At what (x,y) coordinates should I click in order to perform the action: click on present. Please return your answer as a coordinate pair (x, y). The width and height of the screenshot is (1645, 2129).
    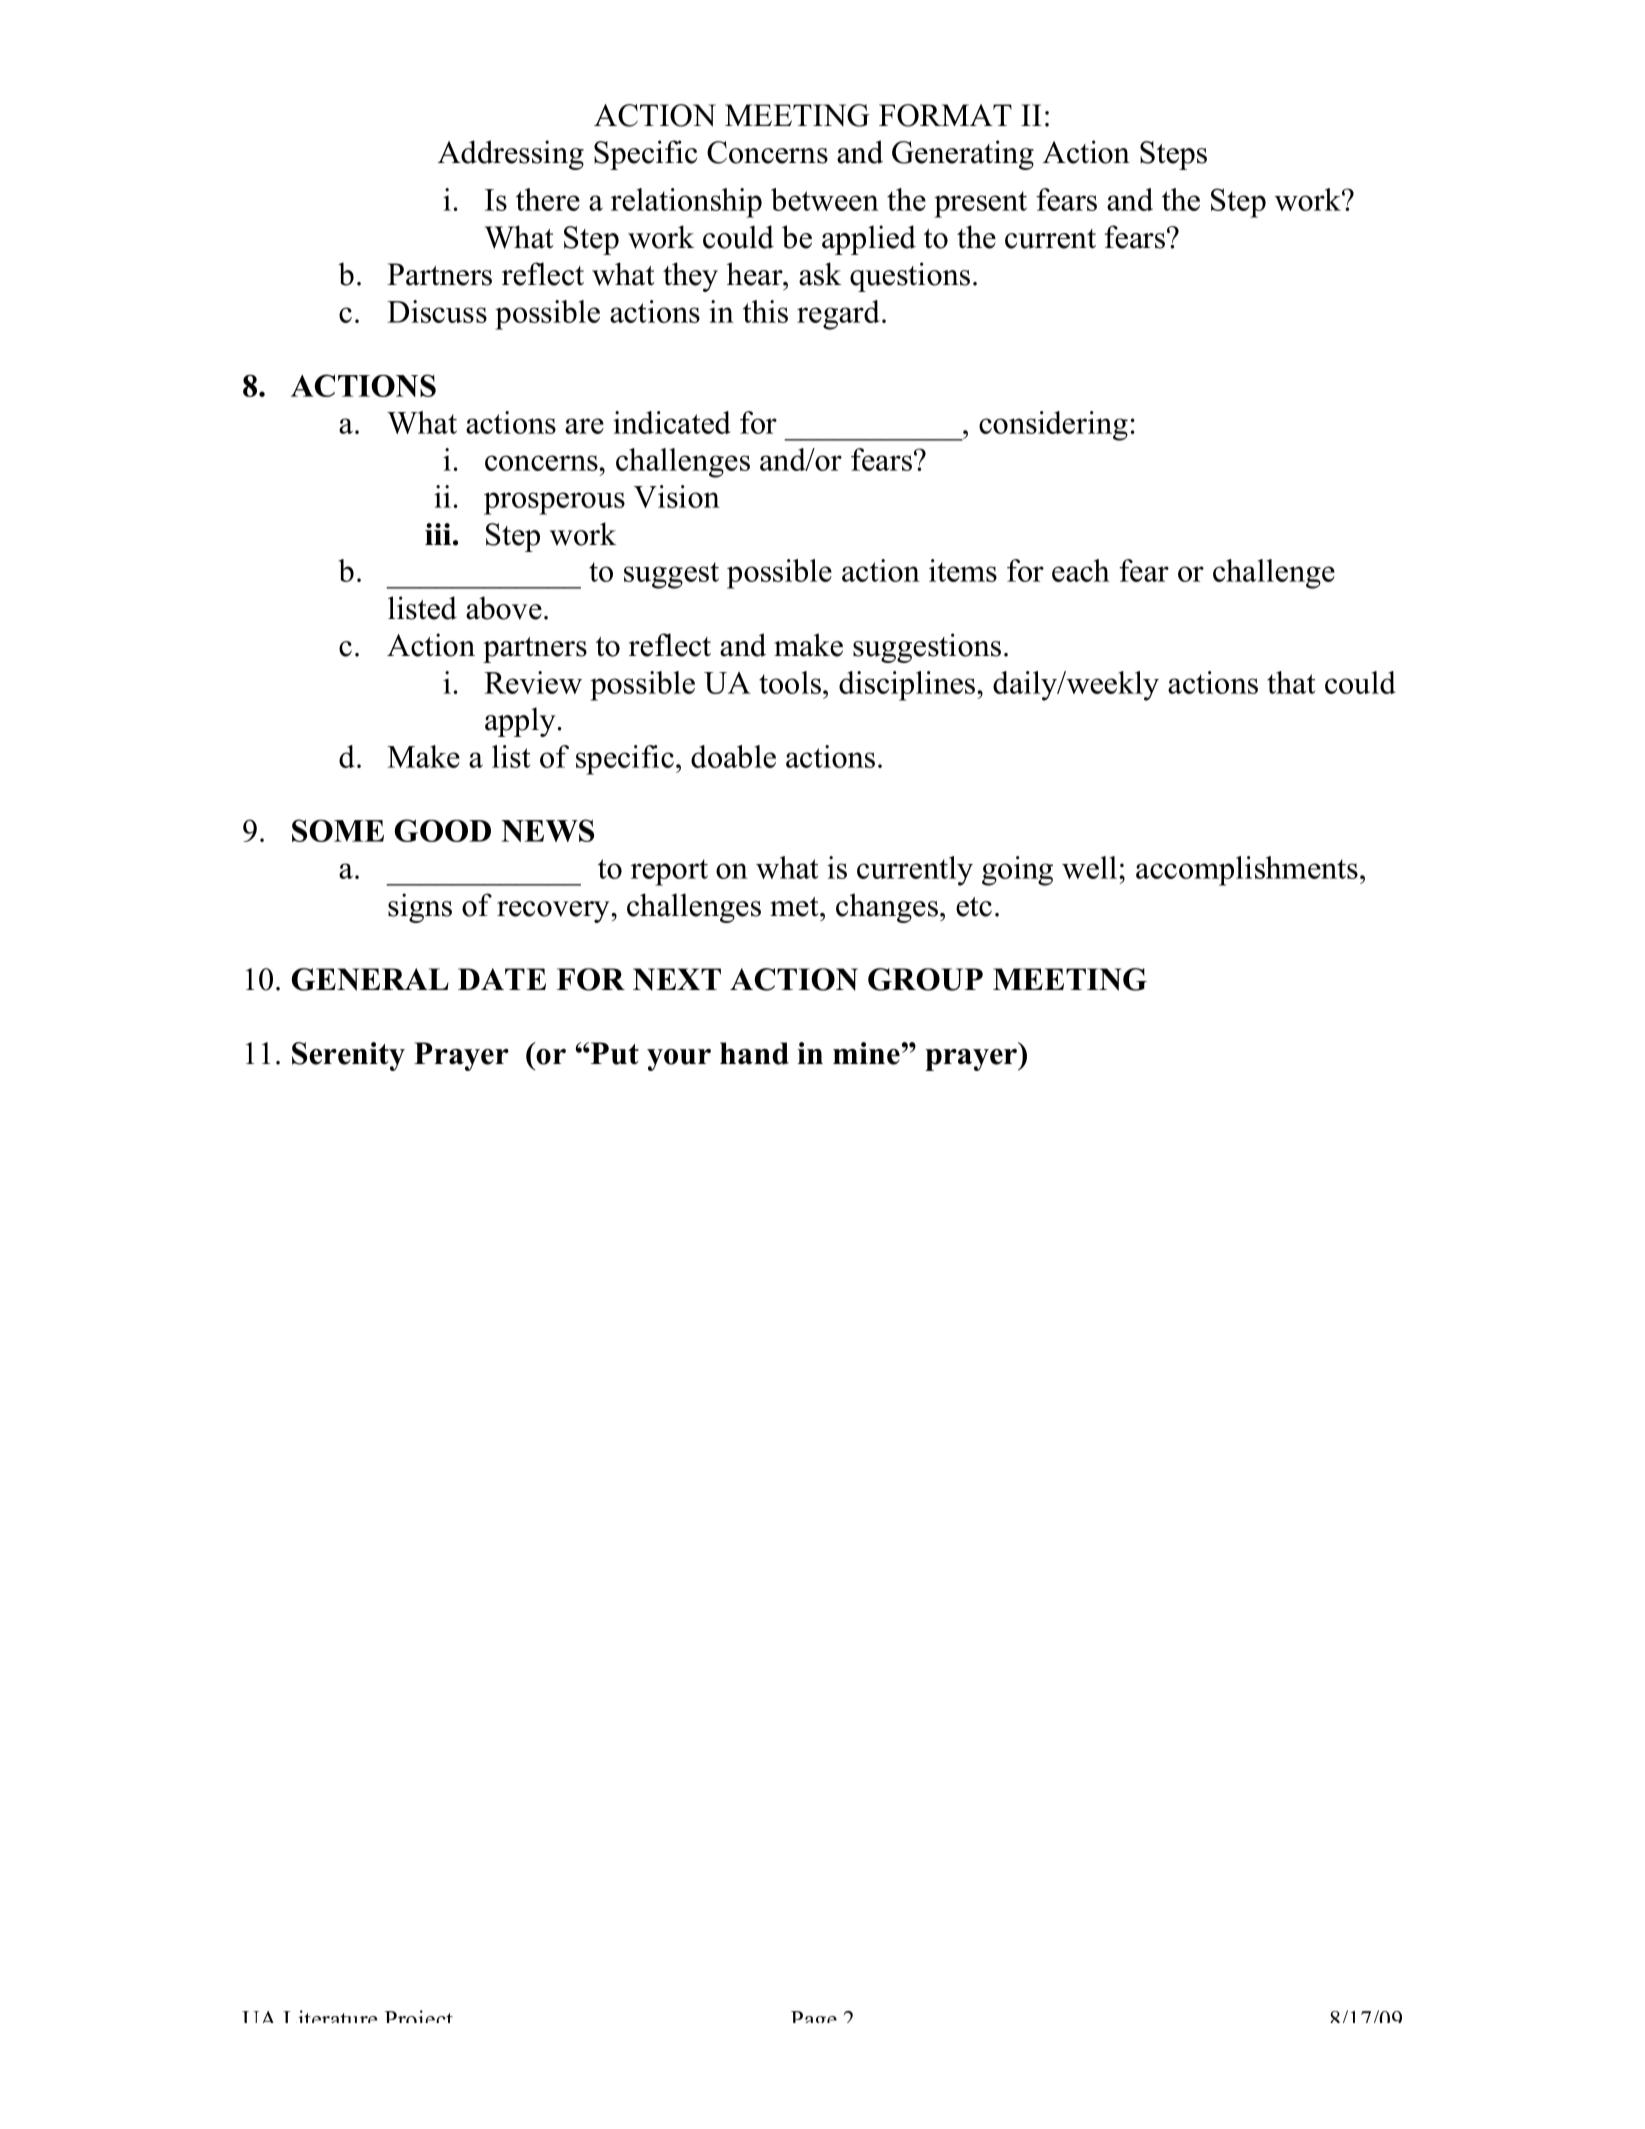
    Looking at the image, I should click on (980, 204).
